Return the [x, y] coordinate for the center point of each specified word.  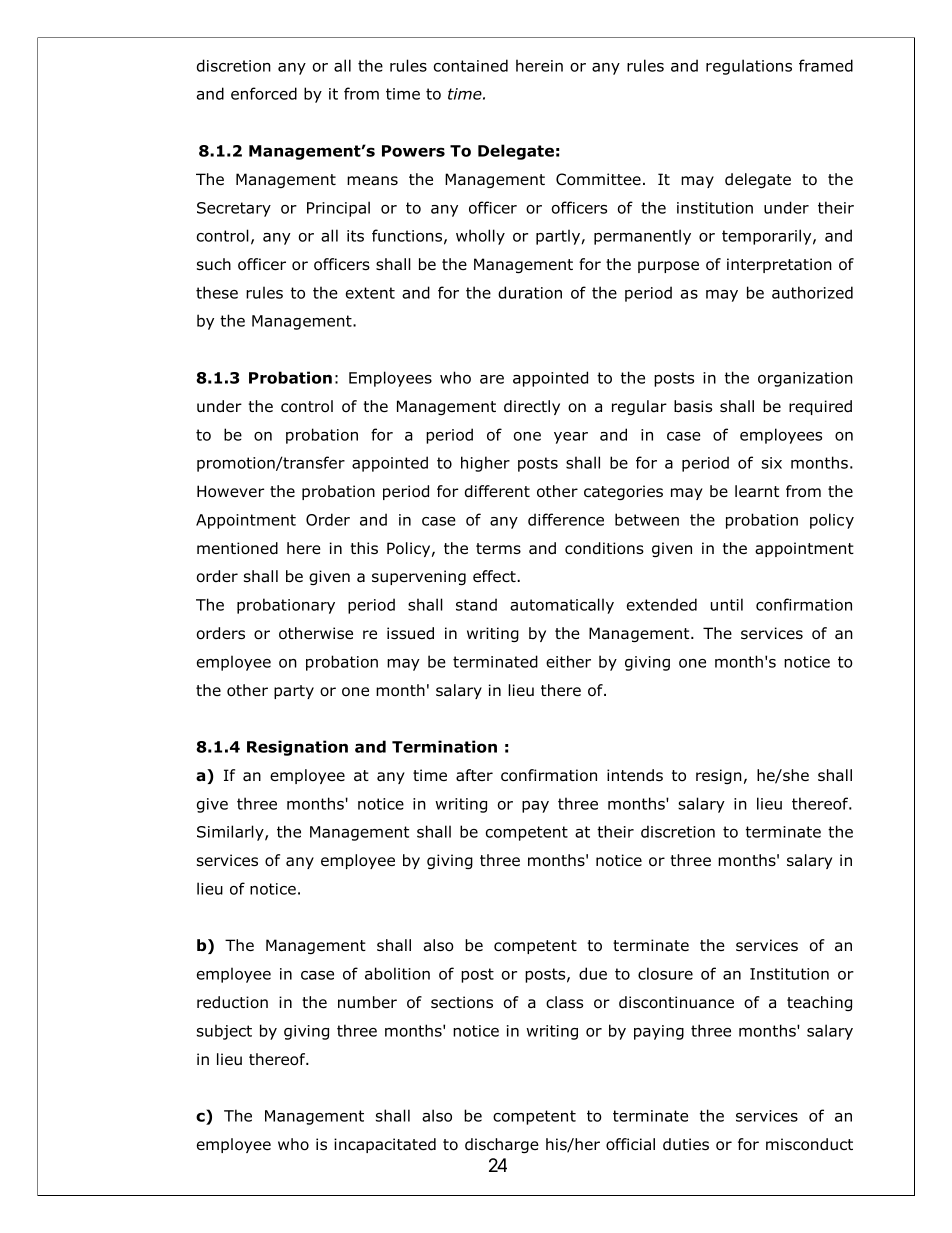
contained [471, 65]
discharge [502, 1145]
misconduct [809, 1144]
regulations [749, 67]
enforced [264, 93]
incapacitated [385, 1145]
